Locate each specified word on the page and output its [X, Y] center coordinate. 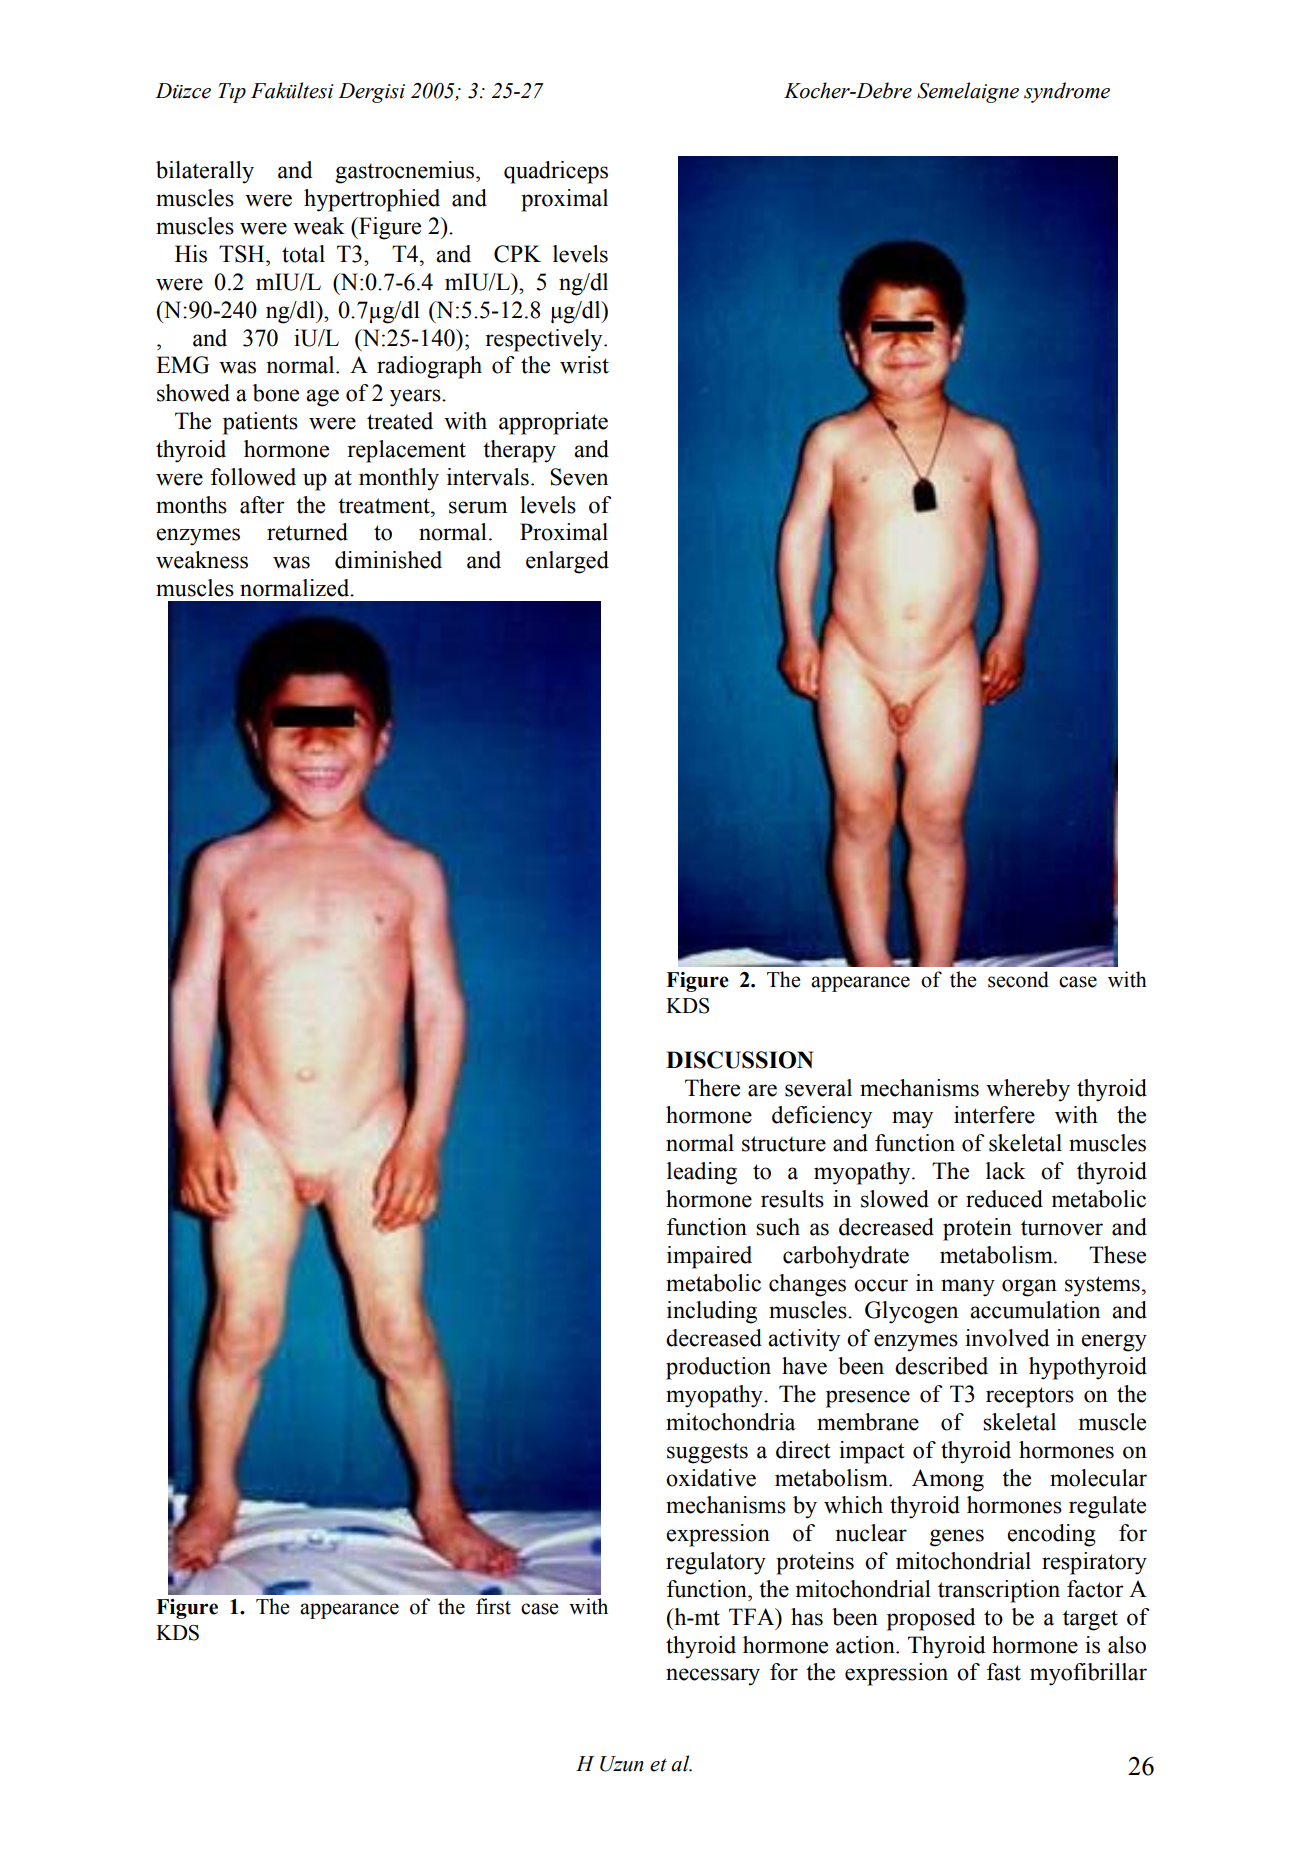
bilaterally [205, 172]
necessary [713, 1677]
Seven [579, 477]
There [712, 1088]
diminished [388, 560]
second [1018, 979]
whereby [1028, 1090]
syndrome [1067, 92]
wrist [584, 365]
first [493, 1606]
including [712, 1312]
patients [260, 423]
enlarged [567, 562]
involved [1007, 1338]
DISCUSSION [739, 1060]
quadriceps [556, 172]
